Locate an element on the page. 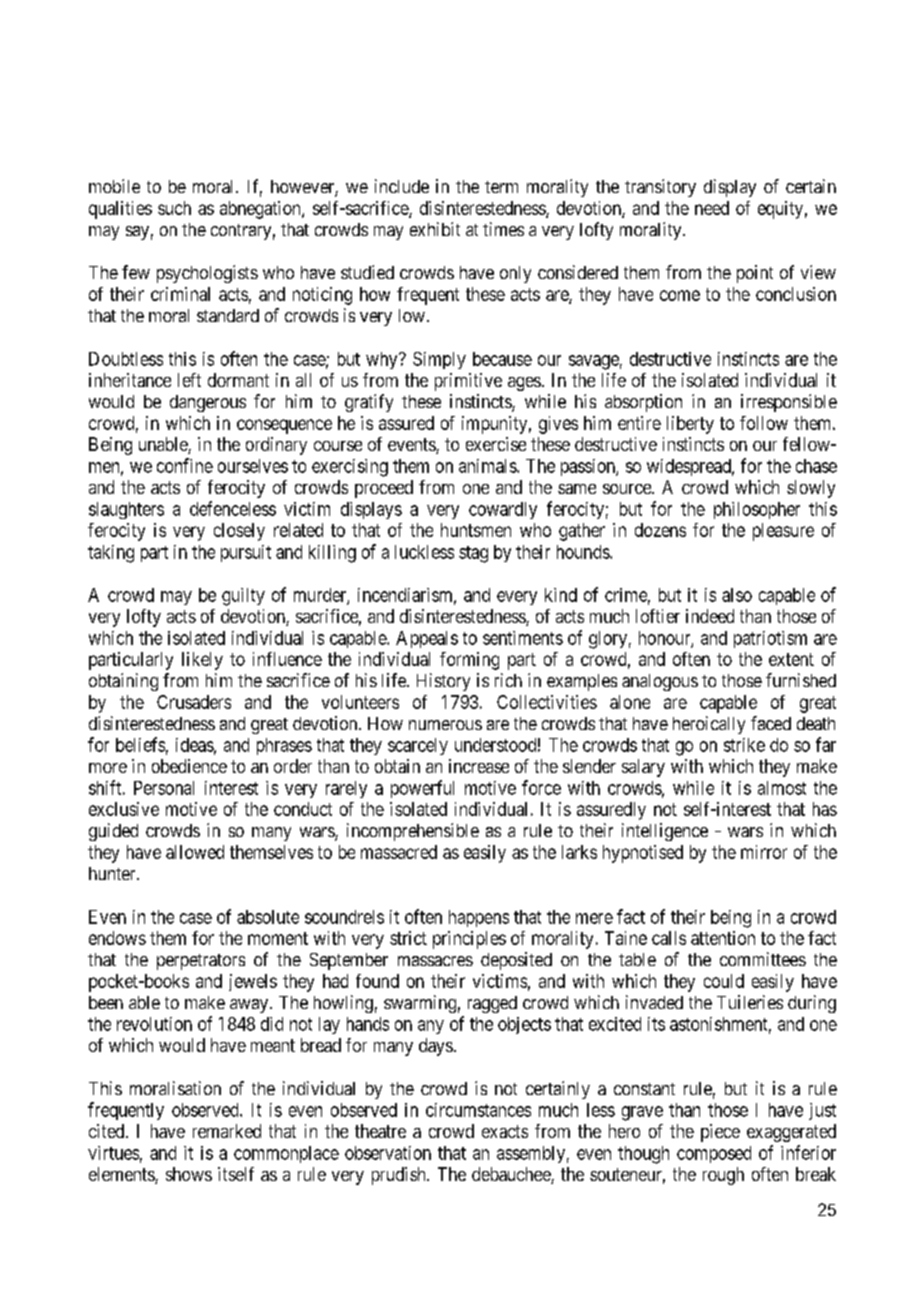  such is located at coordinates (174, 208).
